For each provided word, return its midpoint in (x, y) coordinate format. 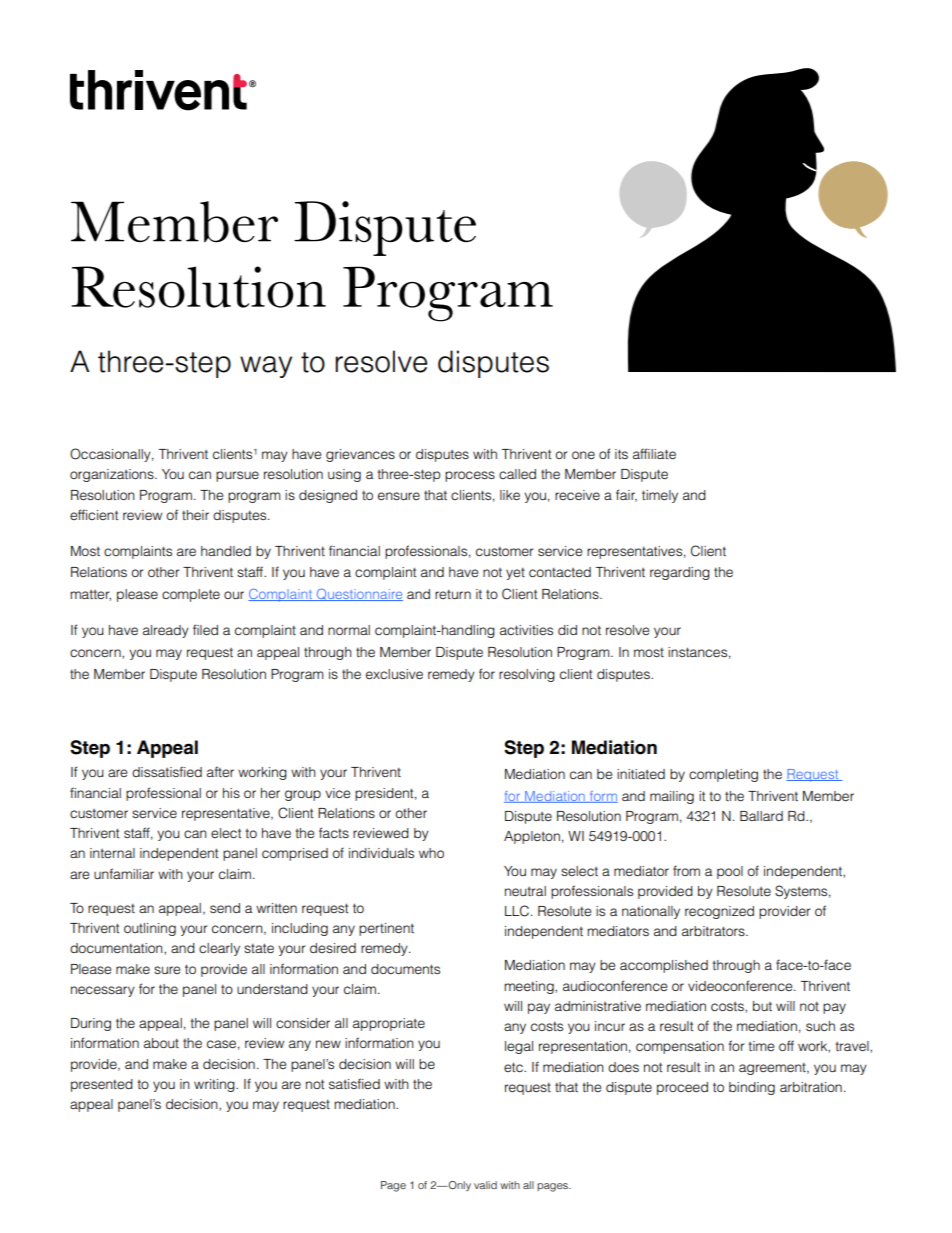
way (266, 367)
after (220, 771)
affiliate (654, 453)
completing (723, 775)
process (470, 476)
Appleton (532, 837)
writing (215, 1085)
